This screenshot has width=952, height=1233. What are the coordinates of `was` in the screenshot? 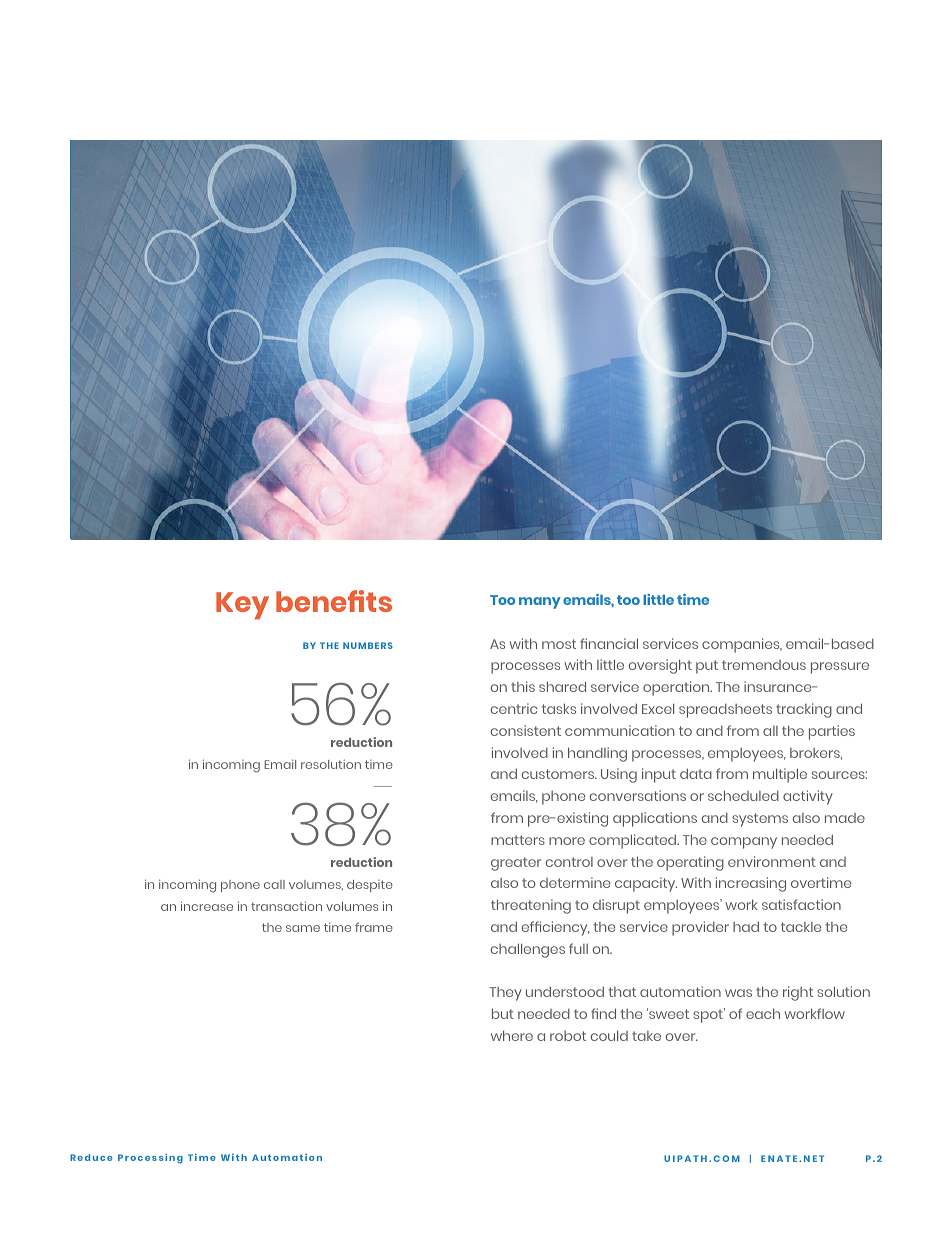 It's located at (738, 993).
